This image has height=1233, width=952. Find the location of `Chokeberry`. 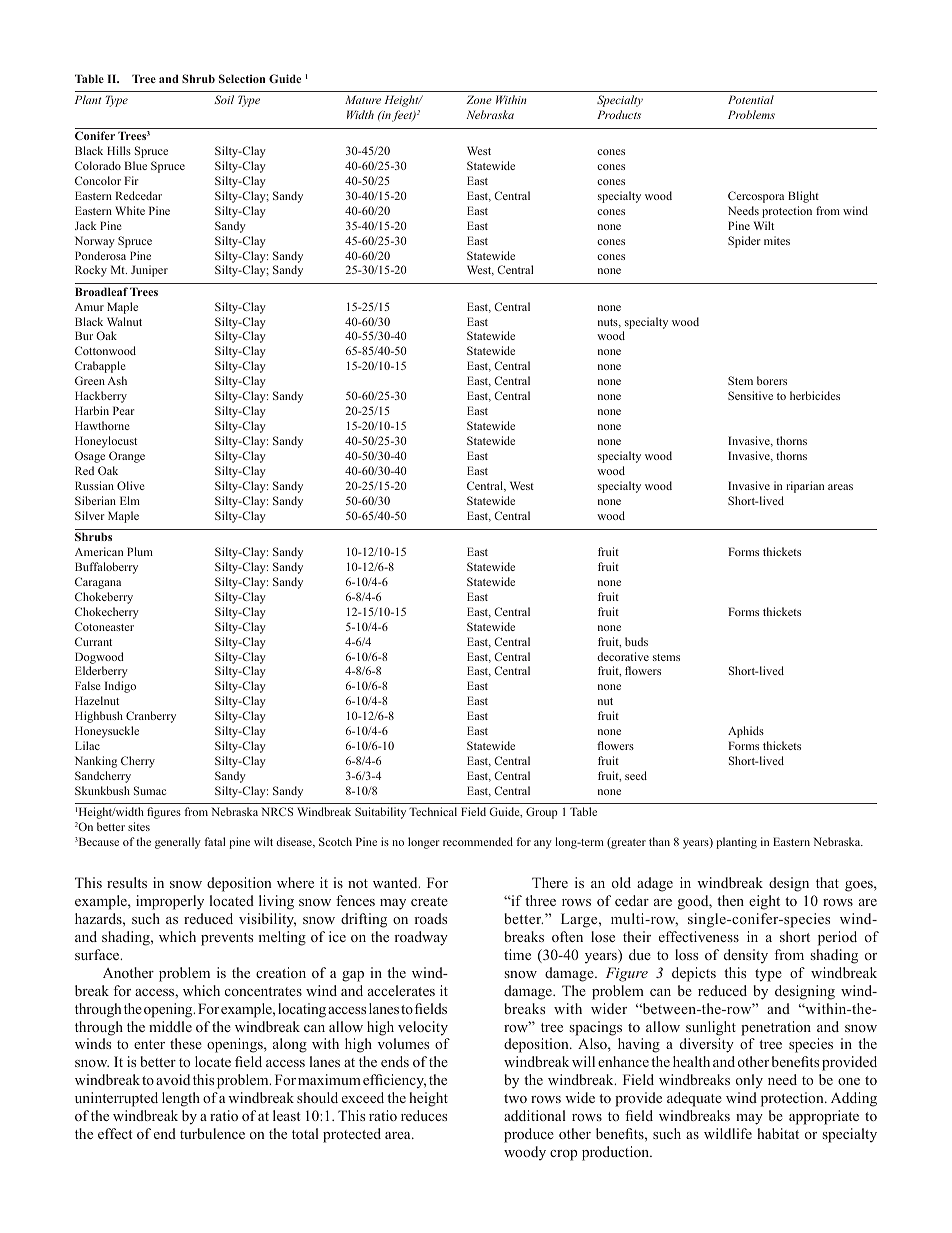

Chokeberry is located at coordinates (104, 598).
